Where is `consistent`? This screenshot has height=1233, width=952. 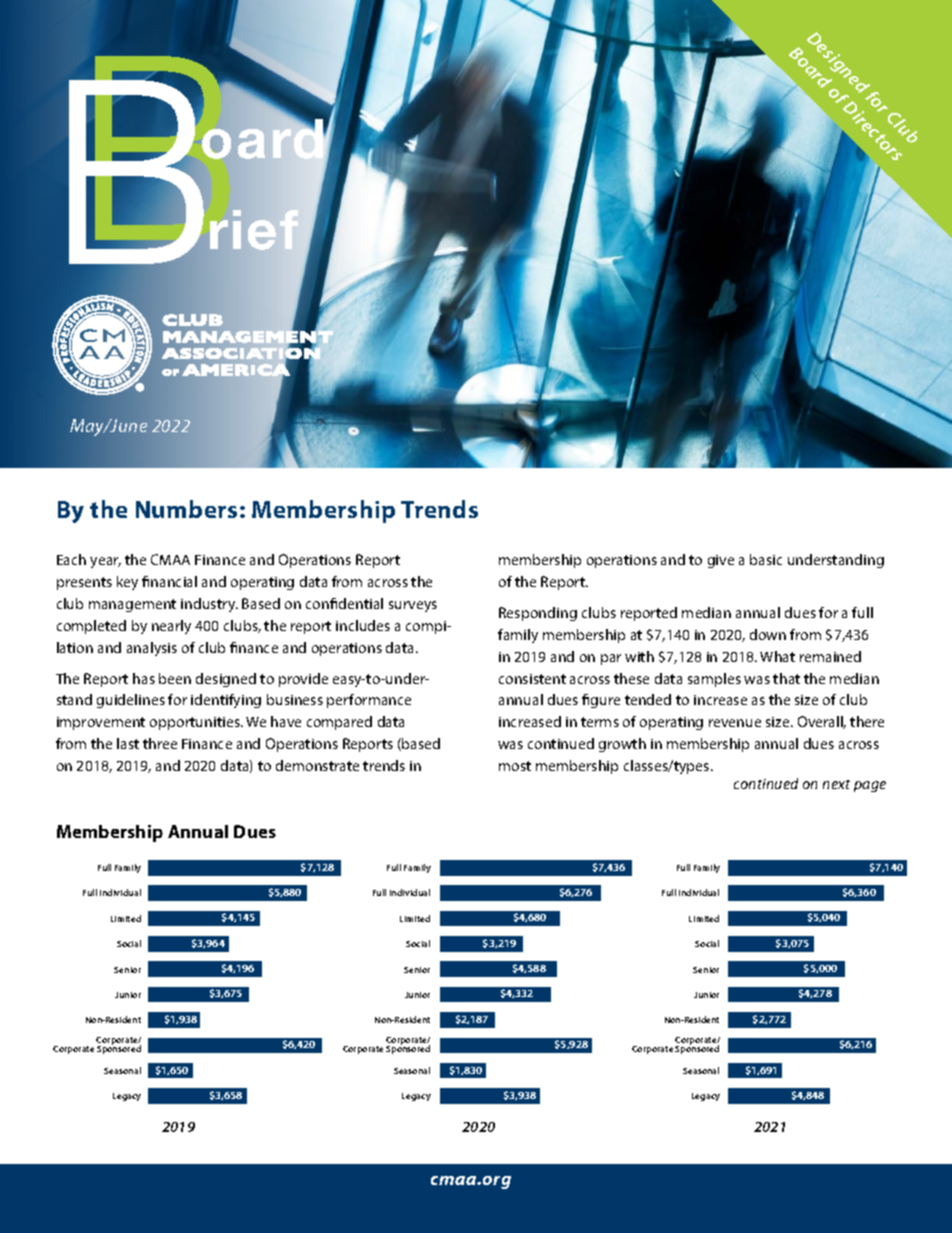
consistent is located at coordinates (532, 679).
